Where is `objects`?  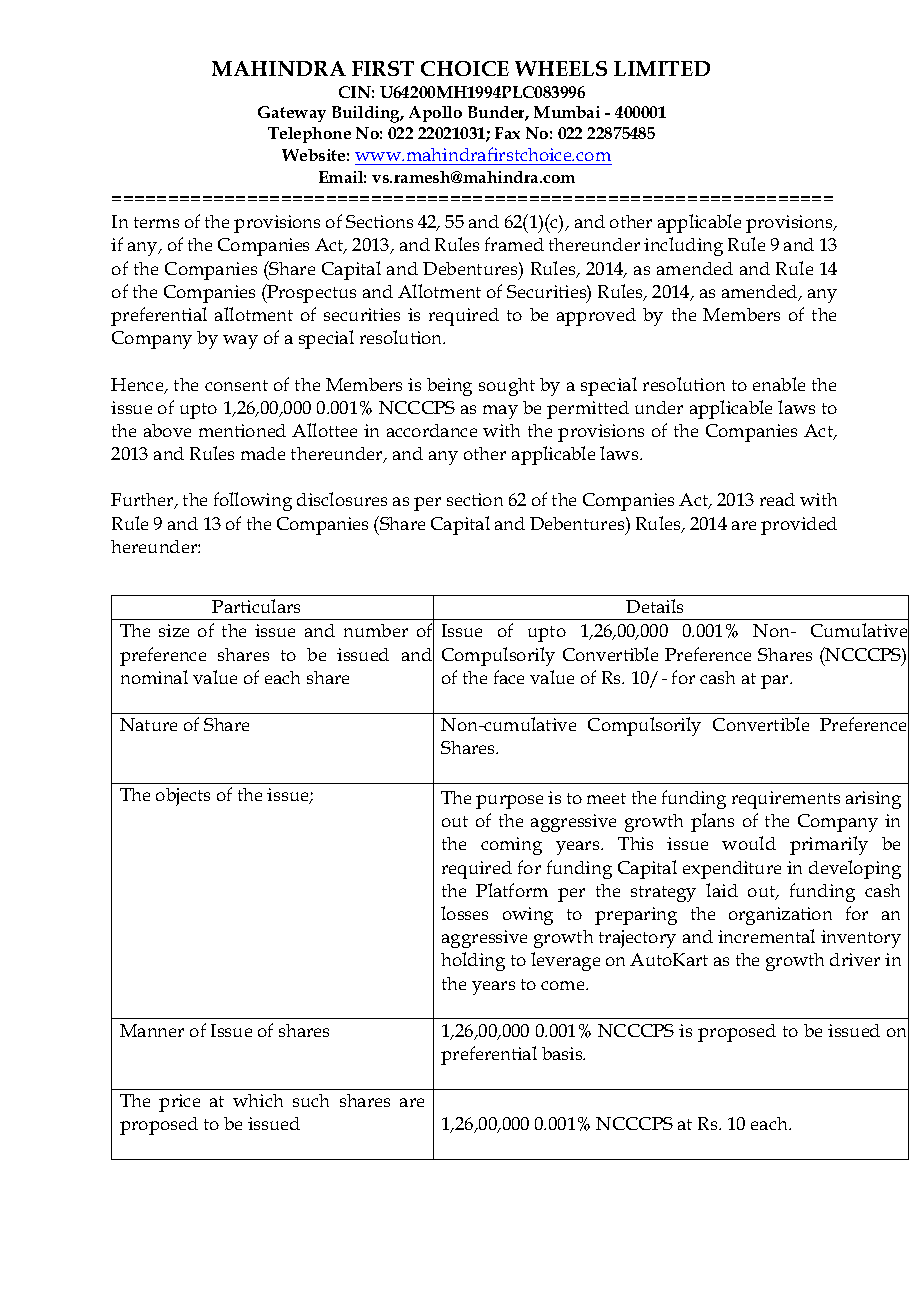
objects is located at coordinates (183, 797).
